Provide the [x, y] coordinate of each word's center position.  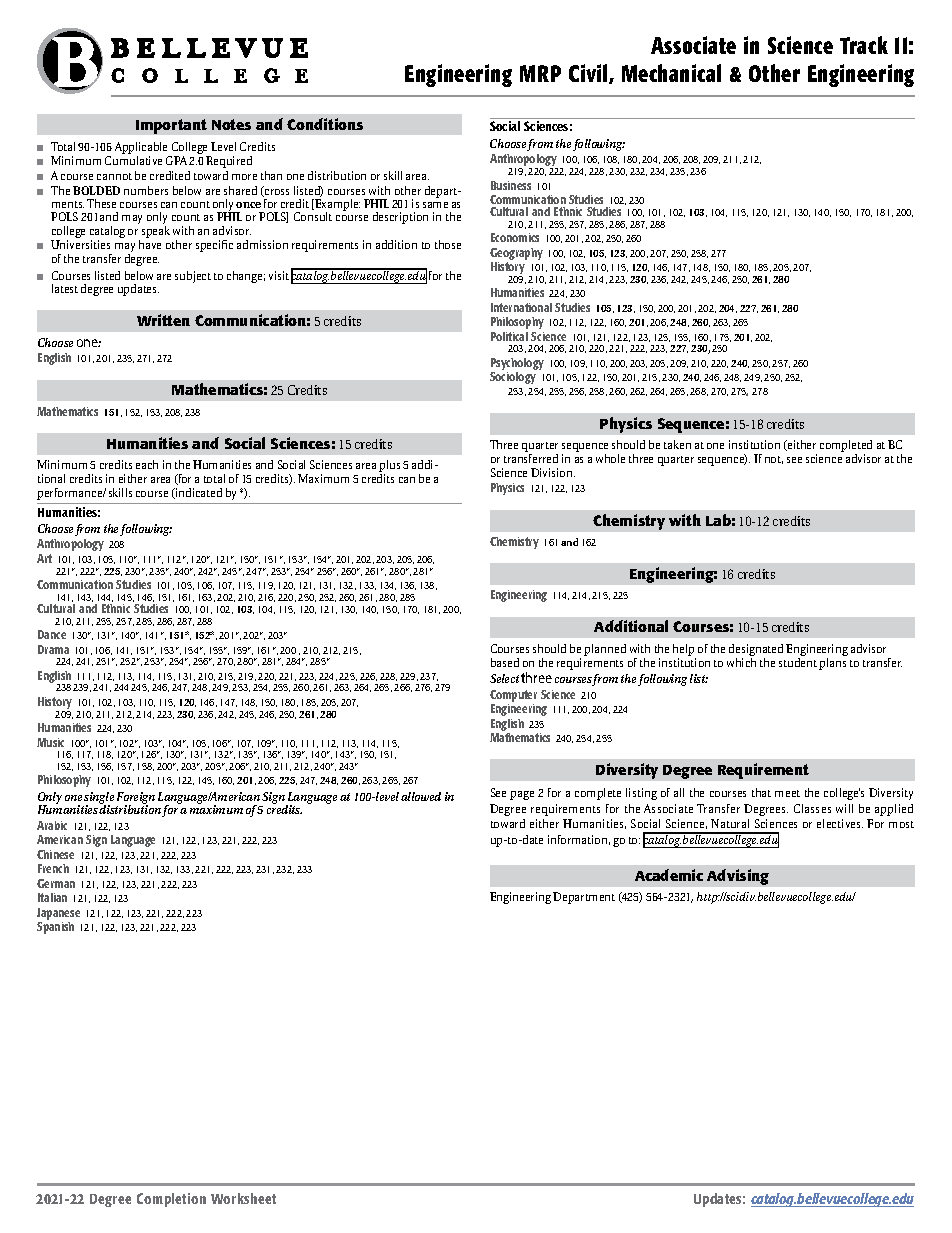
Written [163, 320]
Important [171, 126]
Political [509, 336]
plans [833, 662]
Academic [669, 875]
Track [864, 45]
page [522, 795]
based [505, 662]
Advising [738, 877]
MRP [540, 73]
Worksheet [243, 1198]
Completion [171, 1200]
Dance [52, 634]
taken [677, 444]
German [56, 883]
